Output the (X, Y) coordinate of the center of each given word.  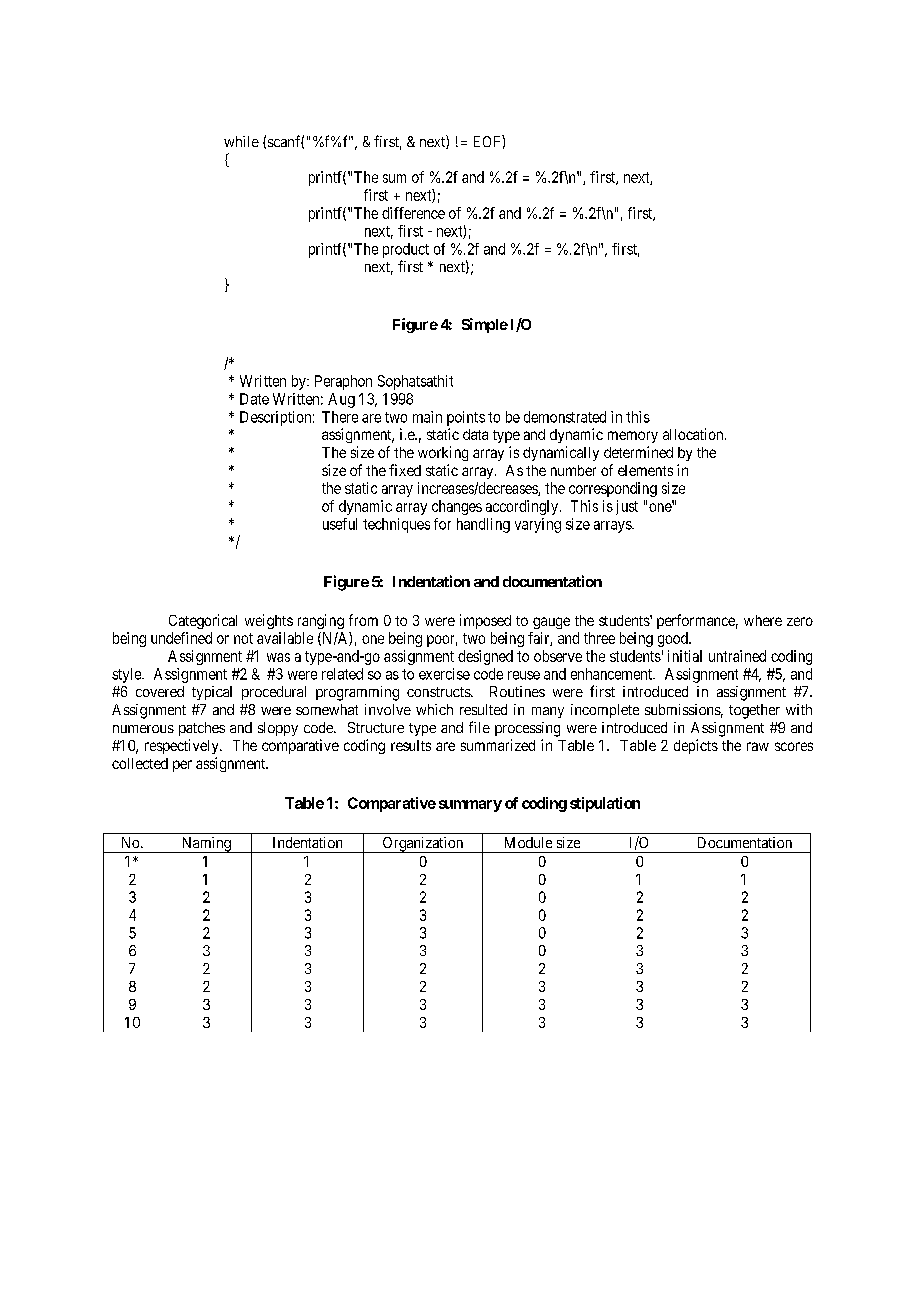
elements (645, 470)
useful (340, 524)
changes (457, 507)
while (241, 141)
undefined (181, 638)
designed (485, 657)
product (406, 250)
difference (413, 213)
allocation (694, 434)
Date (254, 399)
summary (470, 806)
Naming (206, 845)
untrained (737, 656)
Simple (485, 325)
